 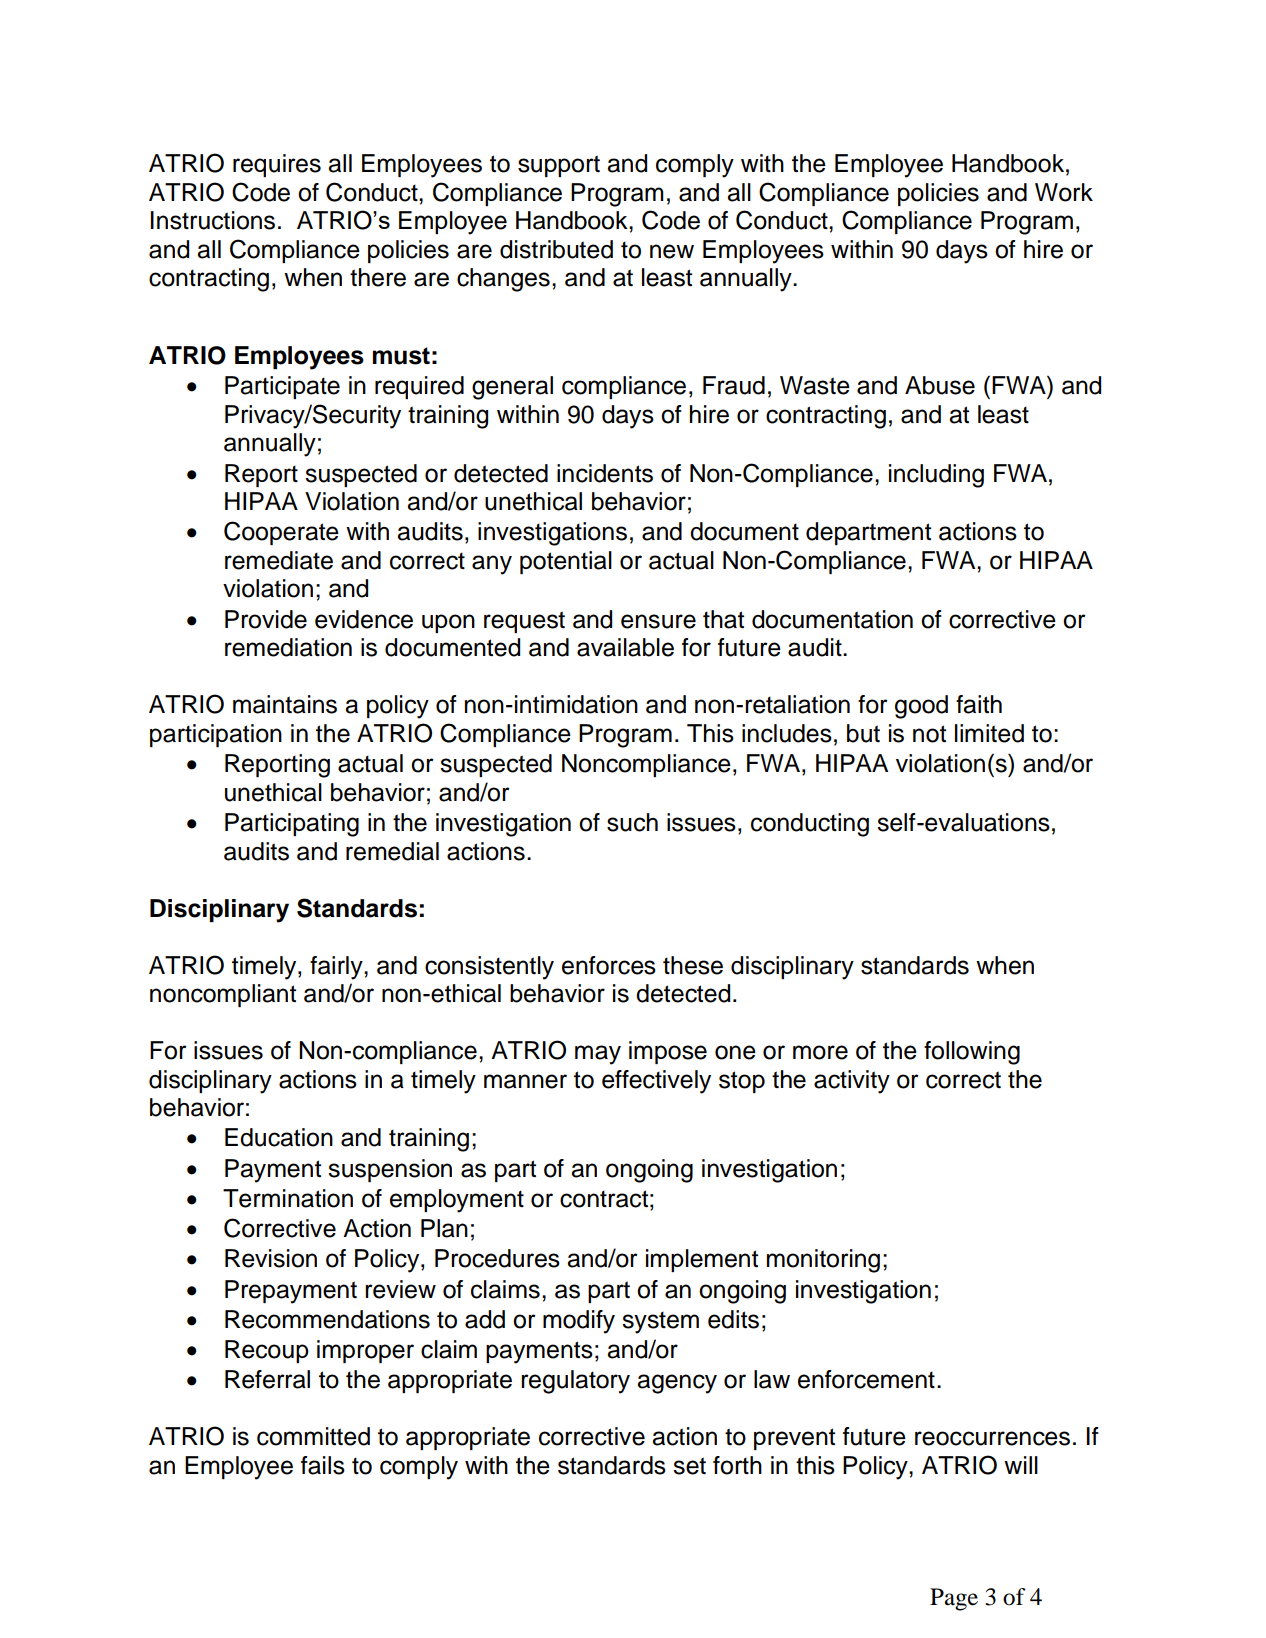 What do you see at coordinates (632, 822) in the image?
I see `such` at bounding box center [632, 822].
